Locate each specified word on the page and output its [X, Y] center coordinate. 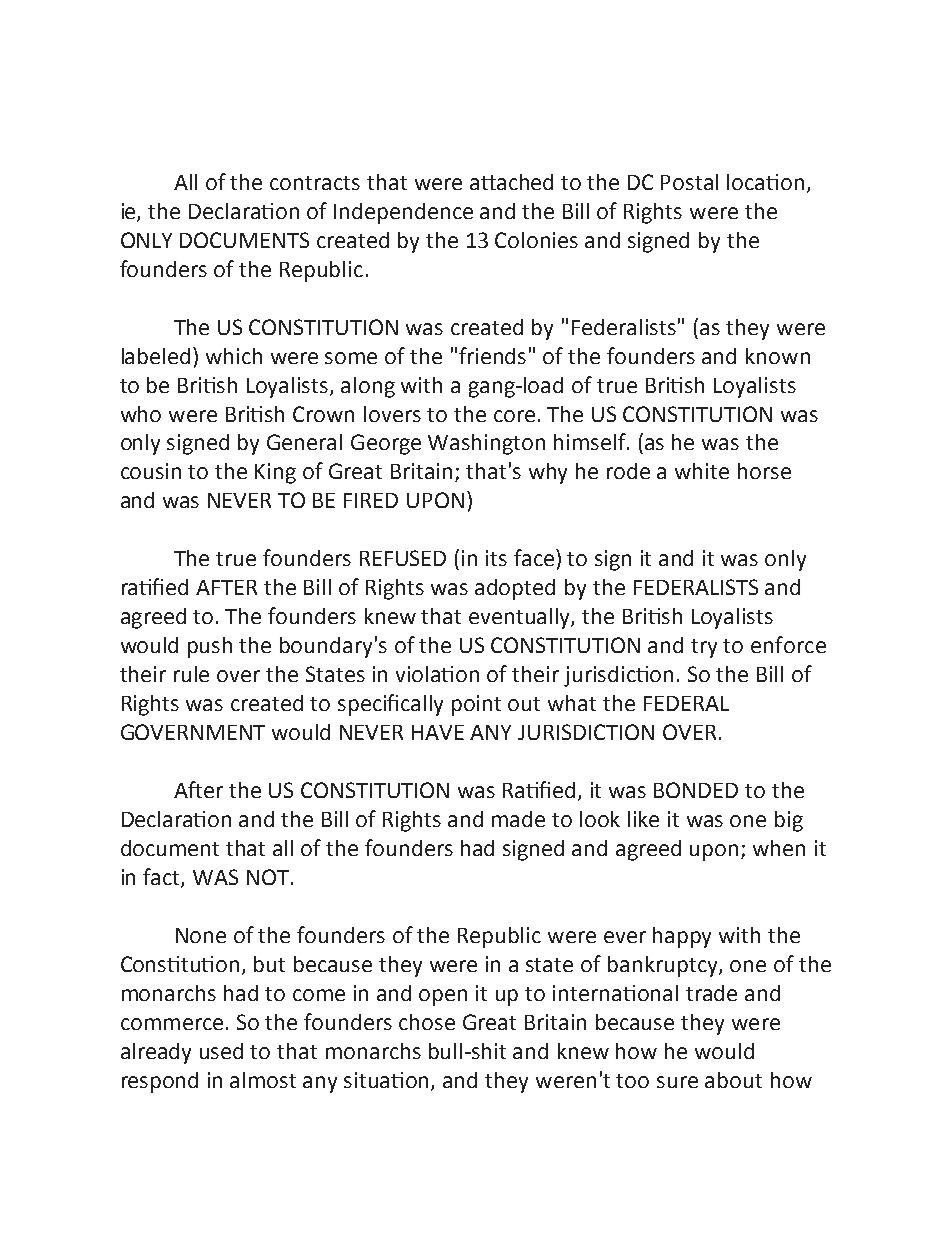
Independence [403, 213]
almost [263, 1080]
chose [427, 1022]
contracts [315, 183]
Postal [689, 182]
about [733, 1080]
